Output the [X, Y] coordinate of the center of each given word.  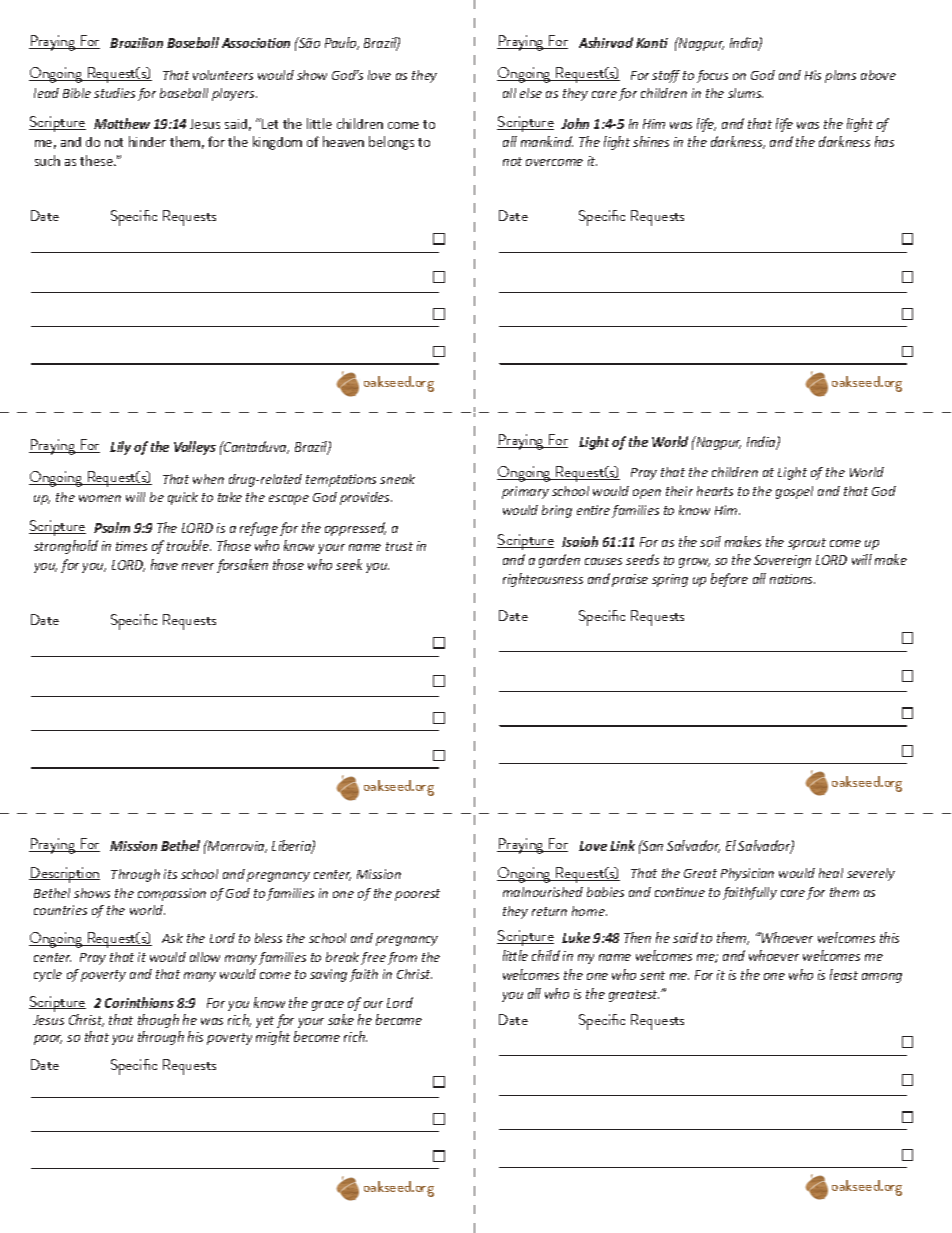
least [844, 974]
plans [840, 76]
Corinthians [139, 1002]
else [531, 93]
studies [114, 93]
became [399, 1019]
